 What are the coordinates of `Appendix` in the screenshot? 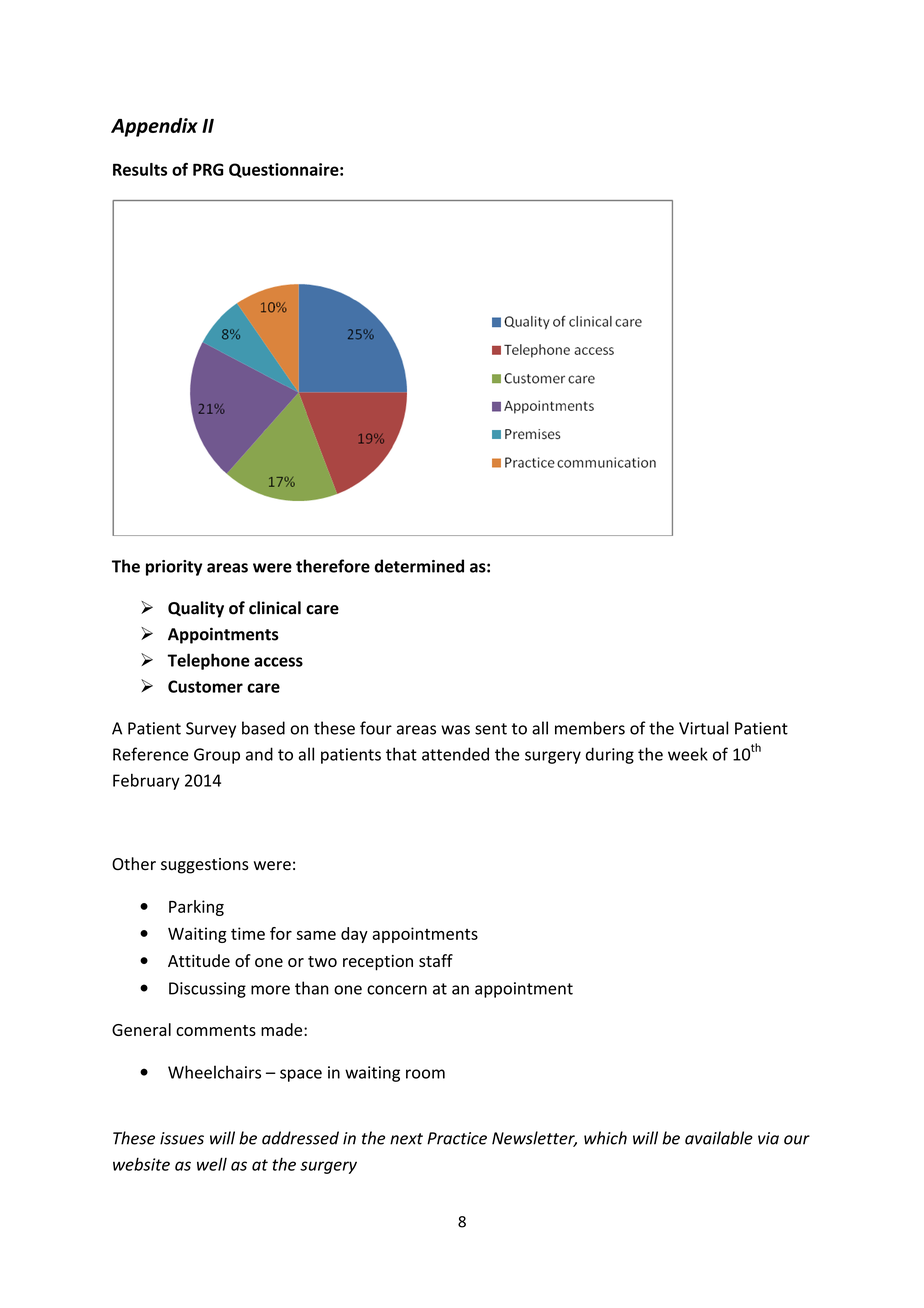 It's located at (154, 127).
